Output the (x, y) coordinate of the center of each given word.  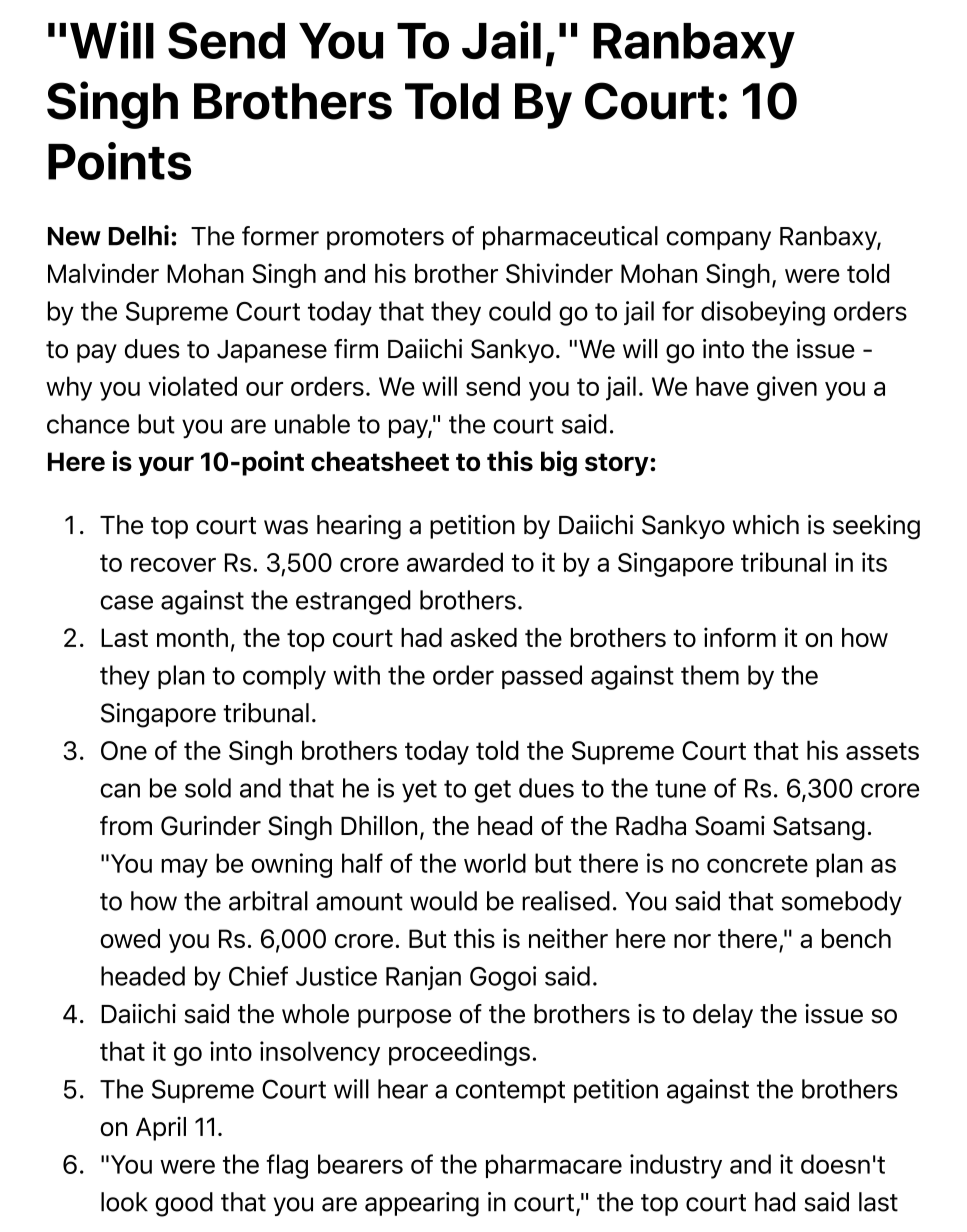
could (520, 311)
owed (130, 938)
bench (856, 938)
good (184, 1204)
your (166, 466)
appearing (422, 1204)
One (124, 750)
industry (676, 1166)
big (559, 463)
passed (542, 677)
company (718, 240)
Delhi (139, 235)
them (710, 675)
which (766, 525)
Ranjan (423, 978)
